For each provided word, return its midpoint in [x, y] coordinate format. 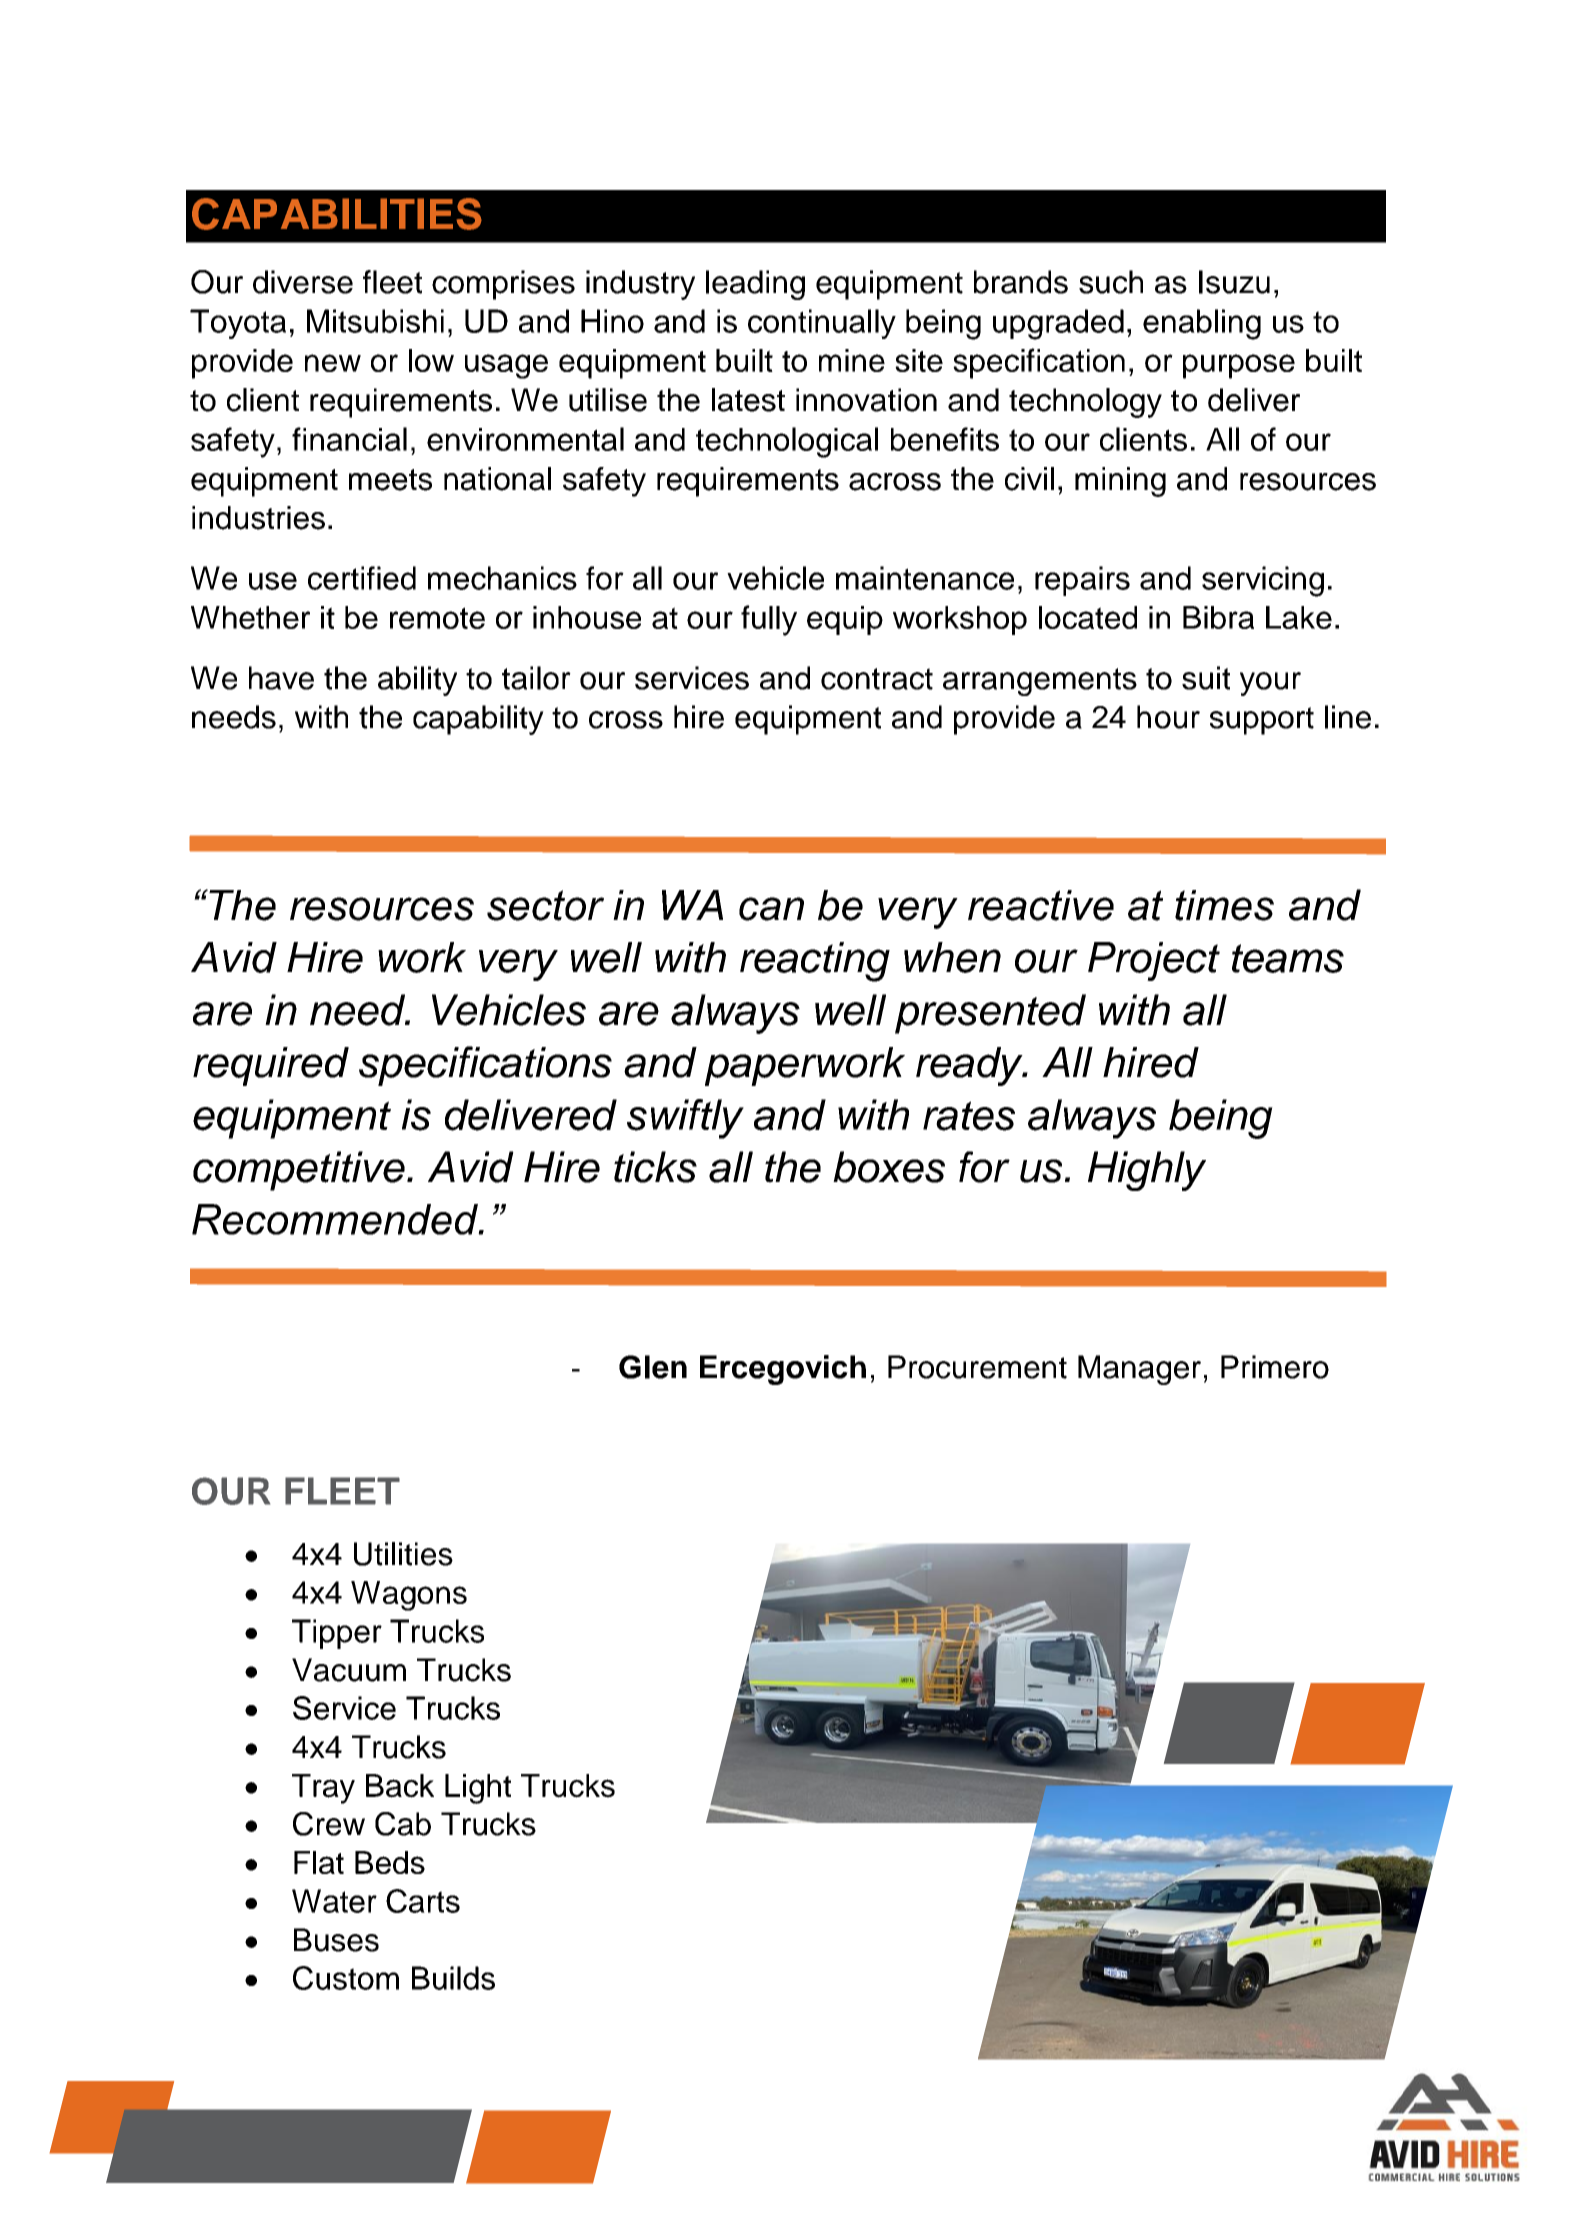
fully [769, 620]
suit [1206, 678]
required [271, 1066]
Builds [453, 1978]
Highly [1147, 1171]
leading [755, 285]
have [281, 678]
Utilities [403, 1554]
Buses [336, 1940]
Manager [1139, 1370]
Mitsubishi [375, 321]
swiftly [685, 1119]
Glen [653, 1367]
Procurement [977, 1367]
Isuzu [1234, 282]
